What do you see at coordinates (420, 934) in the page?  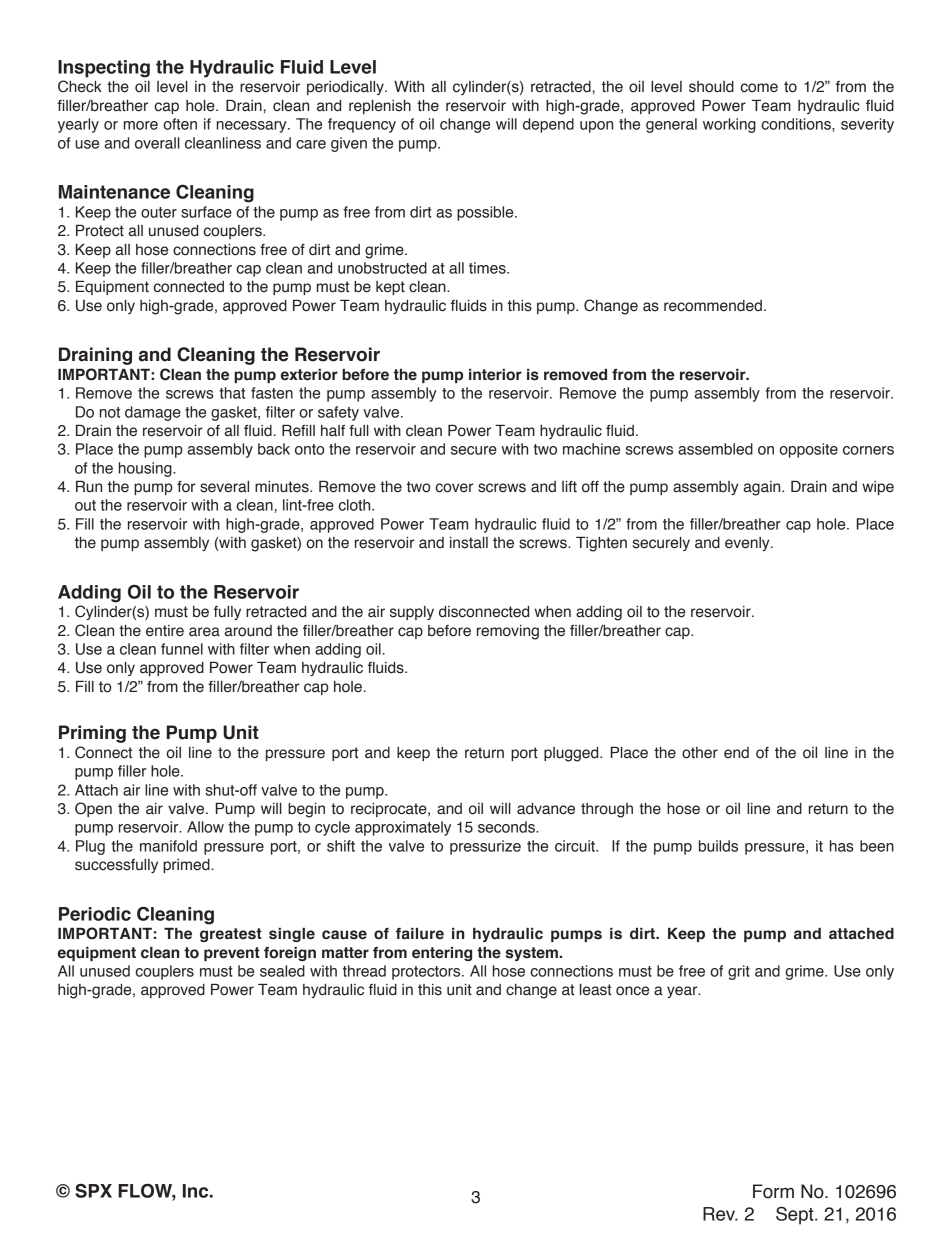 I see `failure` at bounding box center [420, 934].
